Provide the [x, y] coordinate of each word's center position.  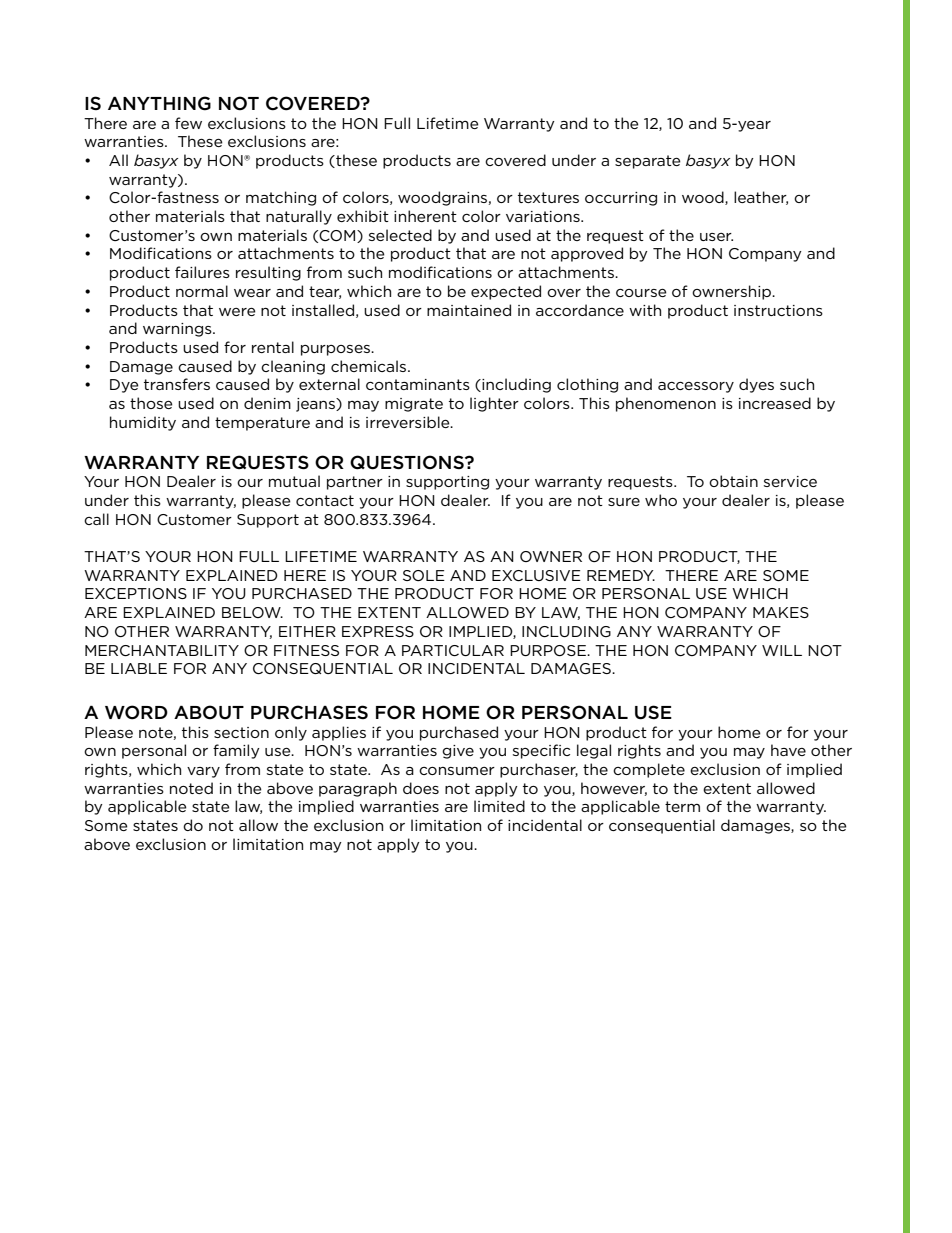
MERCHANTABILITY [162, 650]
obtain [733, 481]
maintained [469, 310]
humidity [143, 423]
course [641, 293]
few [188, 123]
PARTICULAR [453, 650]
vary [203, 772]
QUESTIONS [408, 462]
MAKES [781, 612]
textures [548, 197]
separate [648, 162]
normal [202, 291]
